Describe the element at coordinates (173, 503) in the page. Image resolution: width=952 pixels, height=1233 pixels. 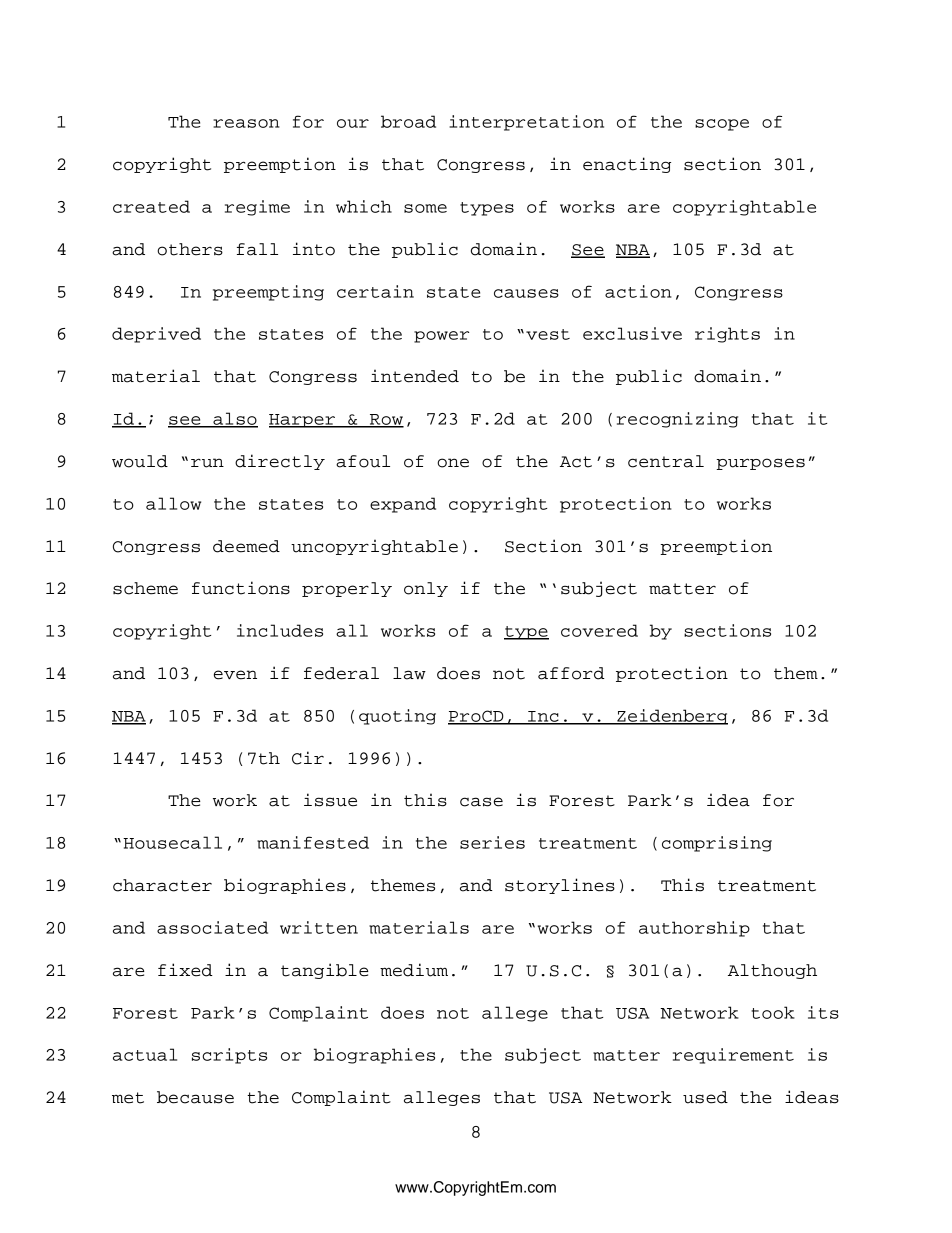
I see `allow` at that location.
